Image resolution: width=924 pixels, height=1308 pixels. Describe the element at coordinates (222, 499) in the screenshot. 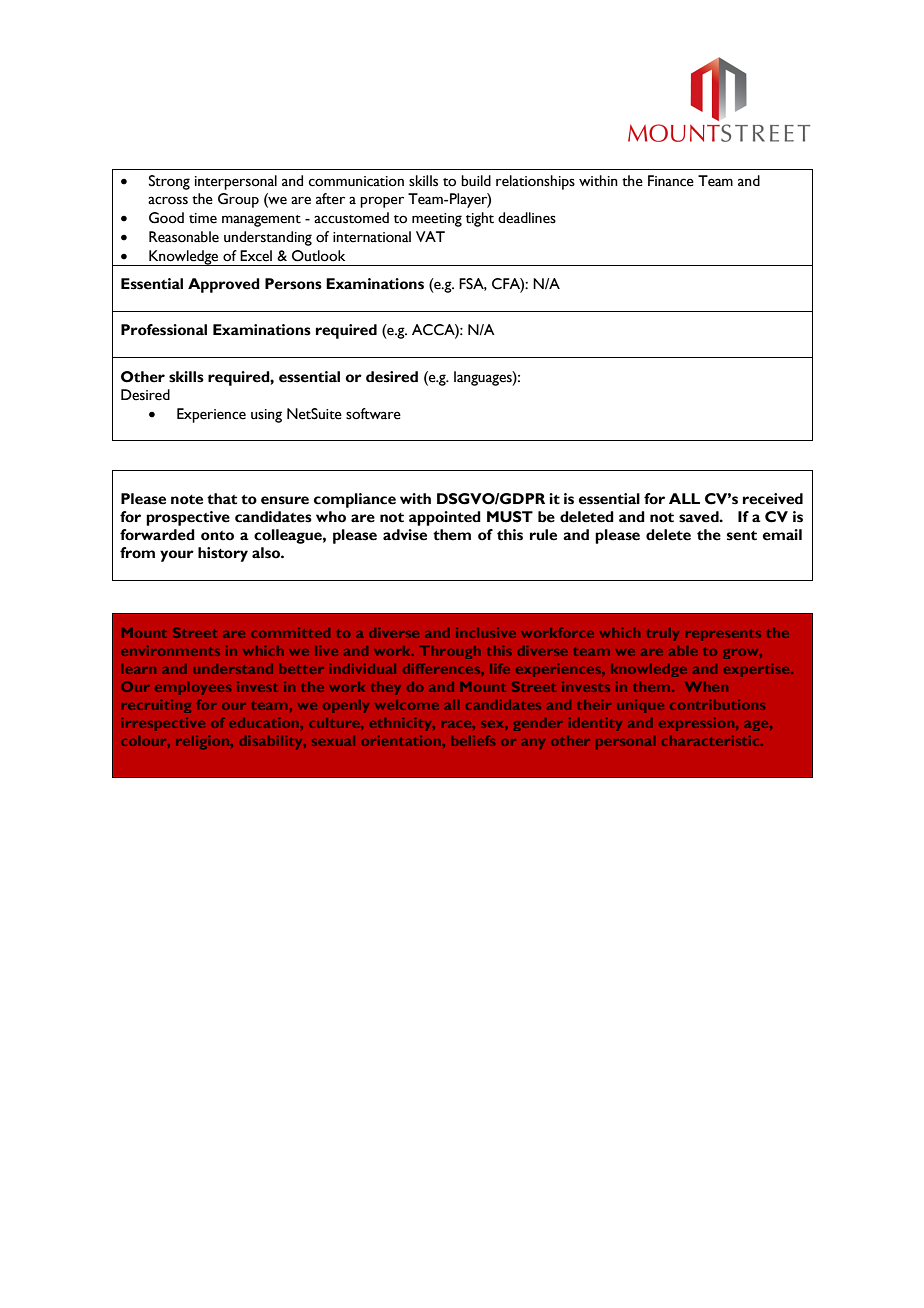

I see `that` at that location.
